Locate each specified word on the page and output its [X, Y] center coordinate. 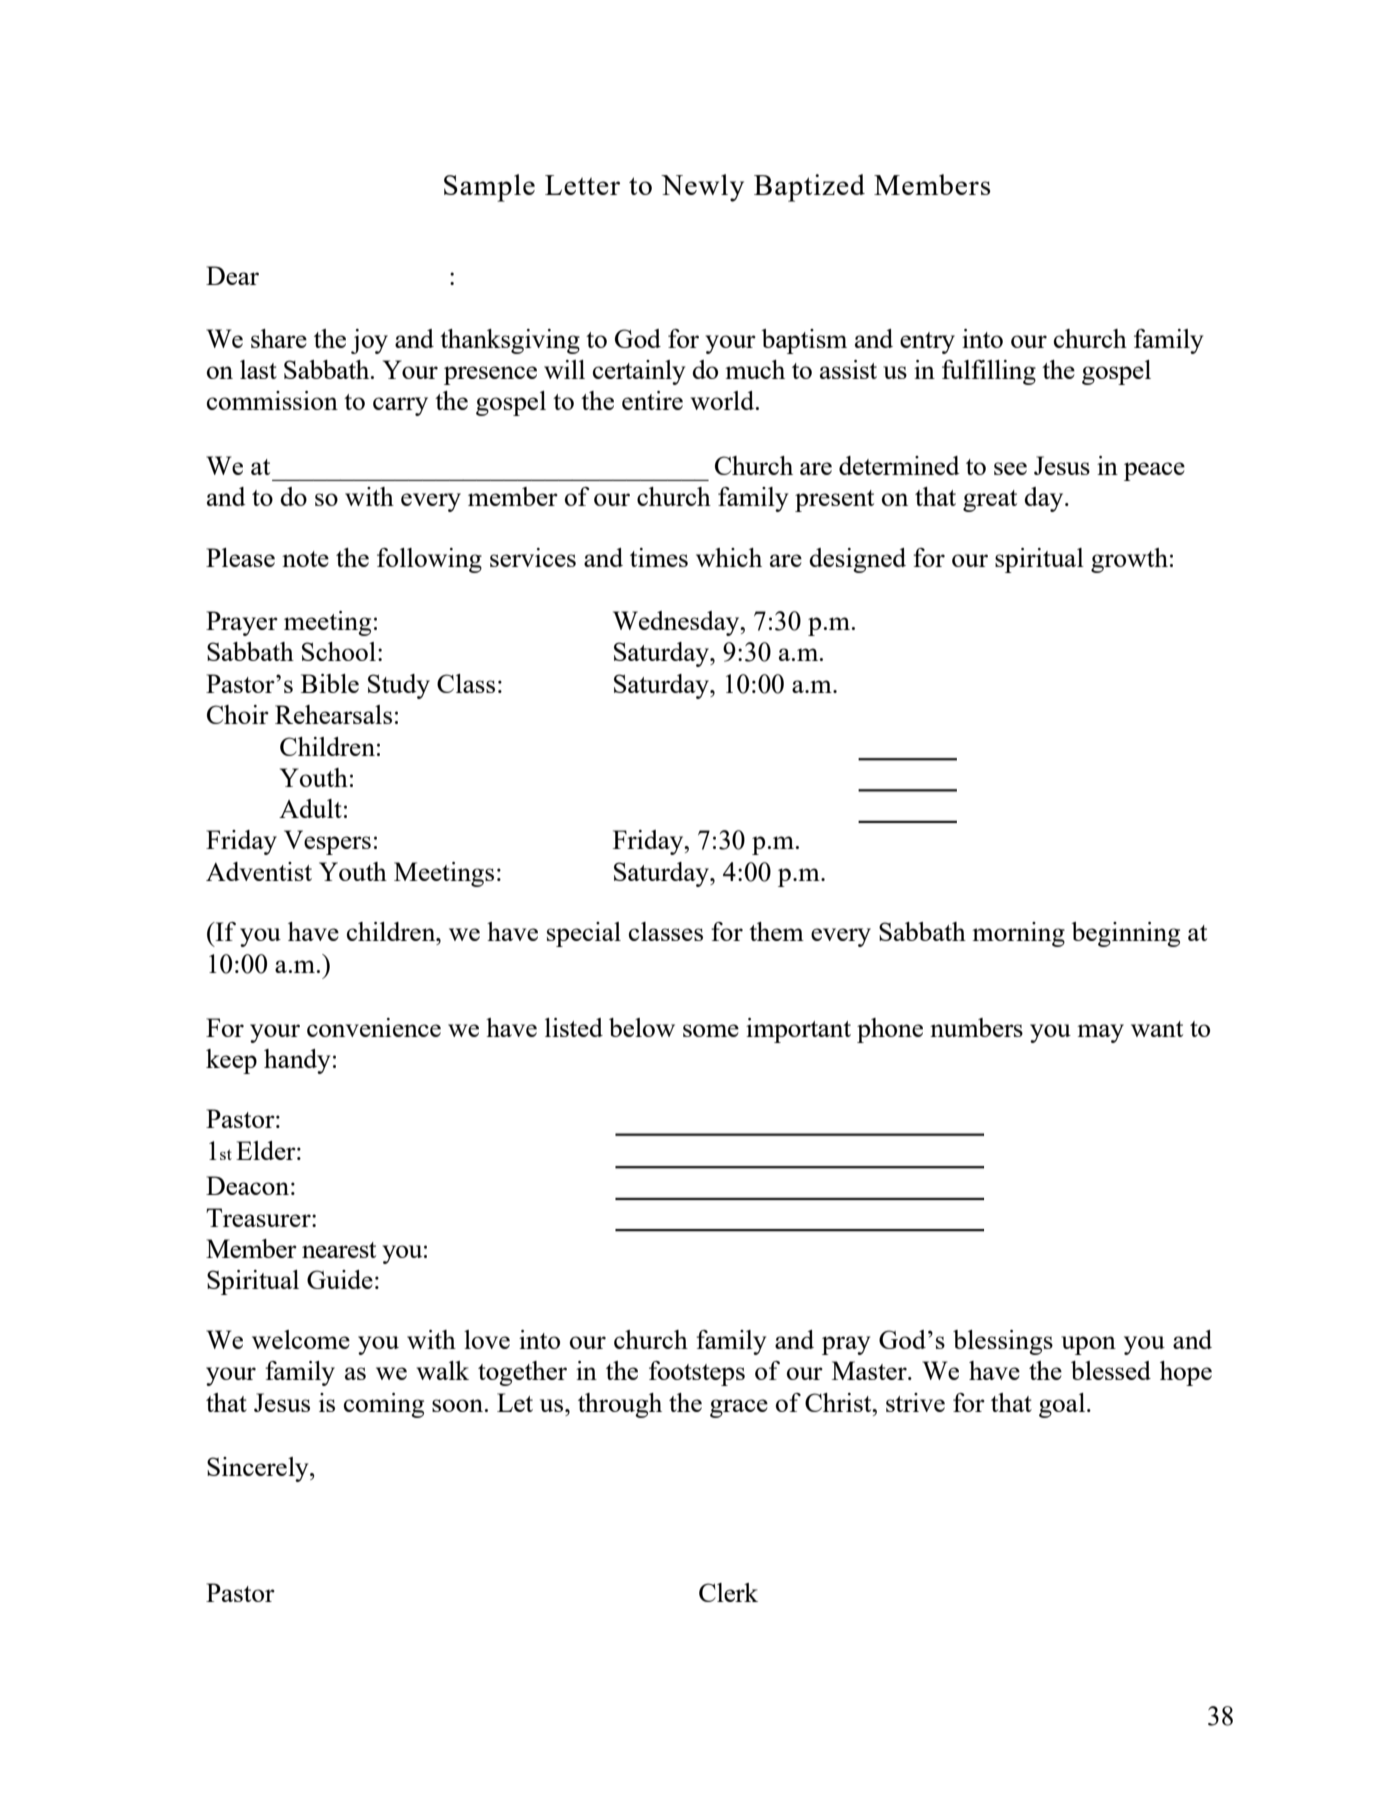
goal [1062, 1405]
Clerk [728, 1592]
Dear [232, 275]
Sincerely [259, 1469]
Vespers [327, 842]
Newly [702, 188]
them [776, 931]
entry [927, 343]
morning [1018, 934]
